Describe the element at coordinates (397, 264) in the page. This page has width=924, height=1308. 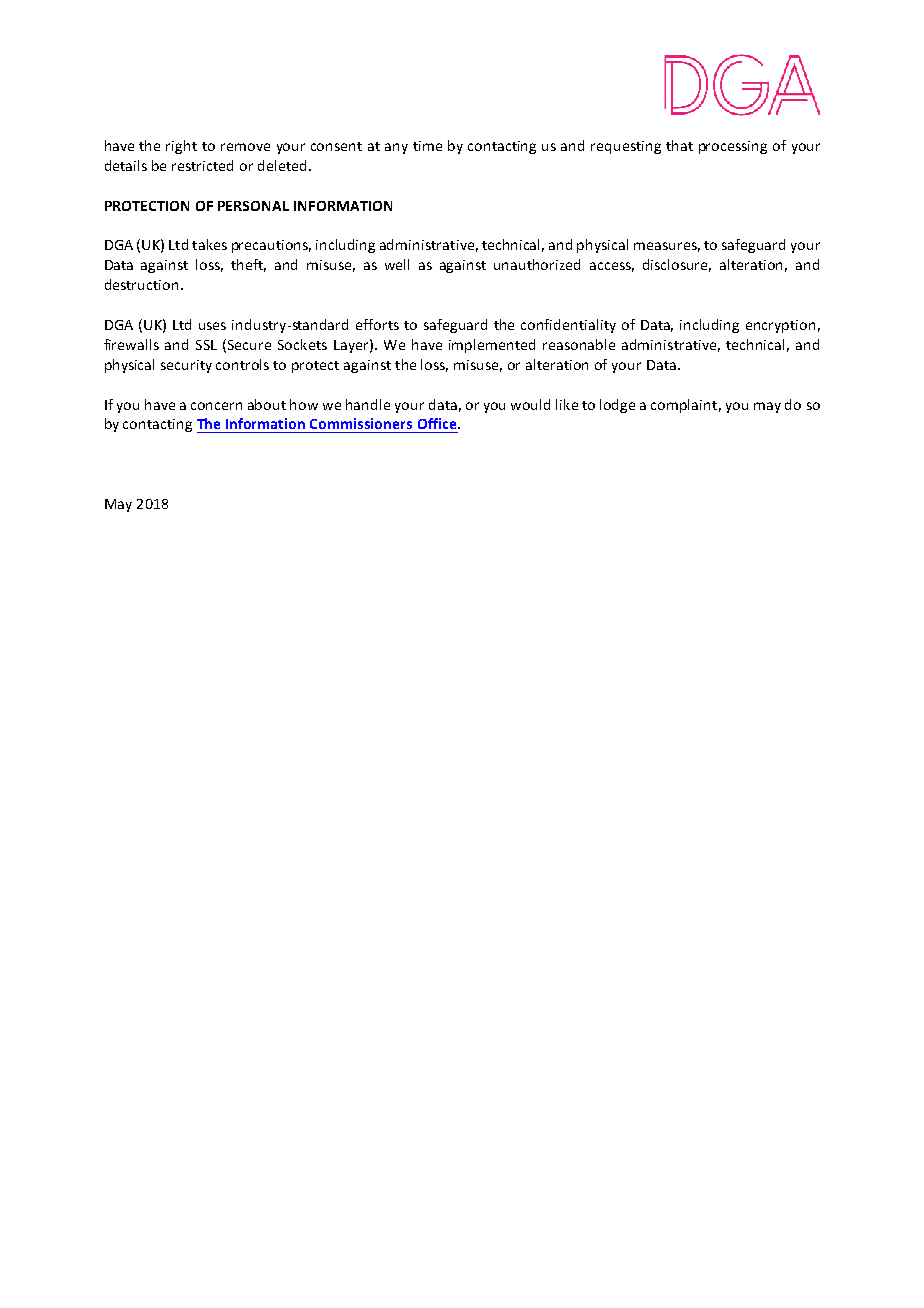
I see `well` at that location.
